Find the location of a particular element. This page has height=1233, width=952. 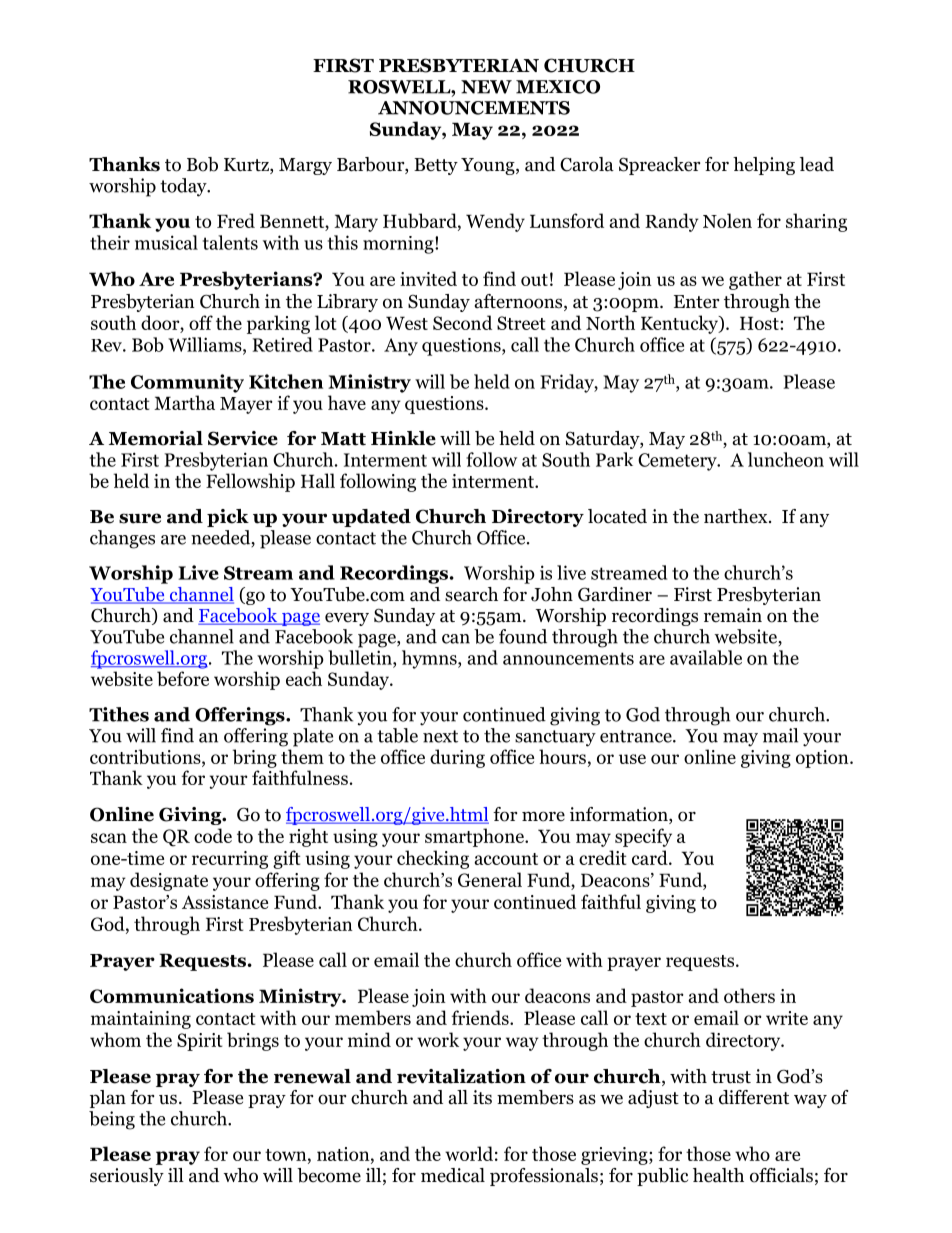

Host is located at coordinates (760, 323).
